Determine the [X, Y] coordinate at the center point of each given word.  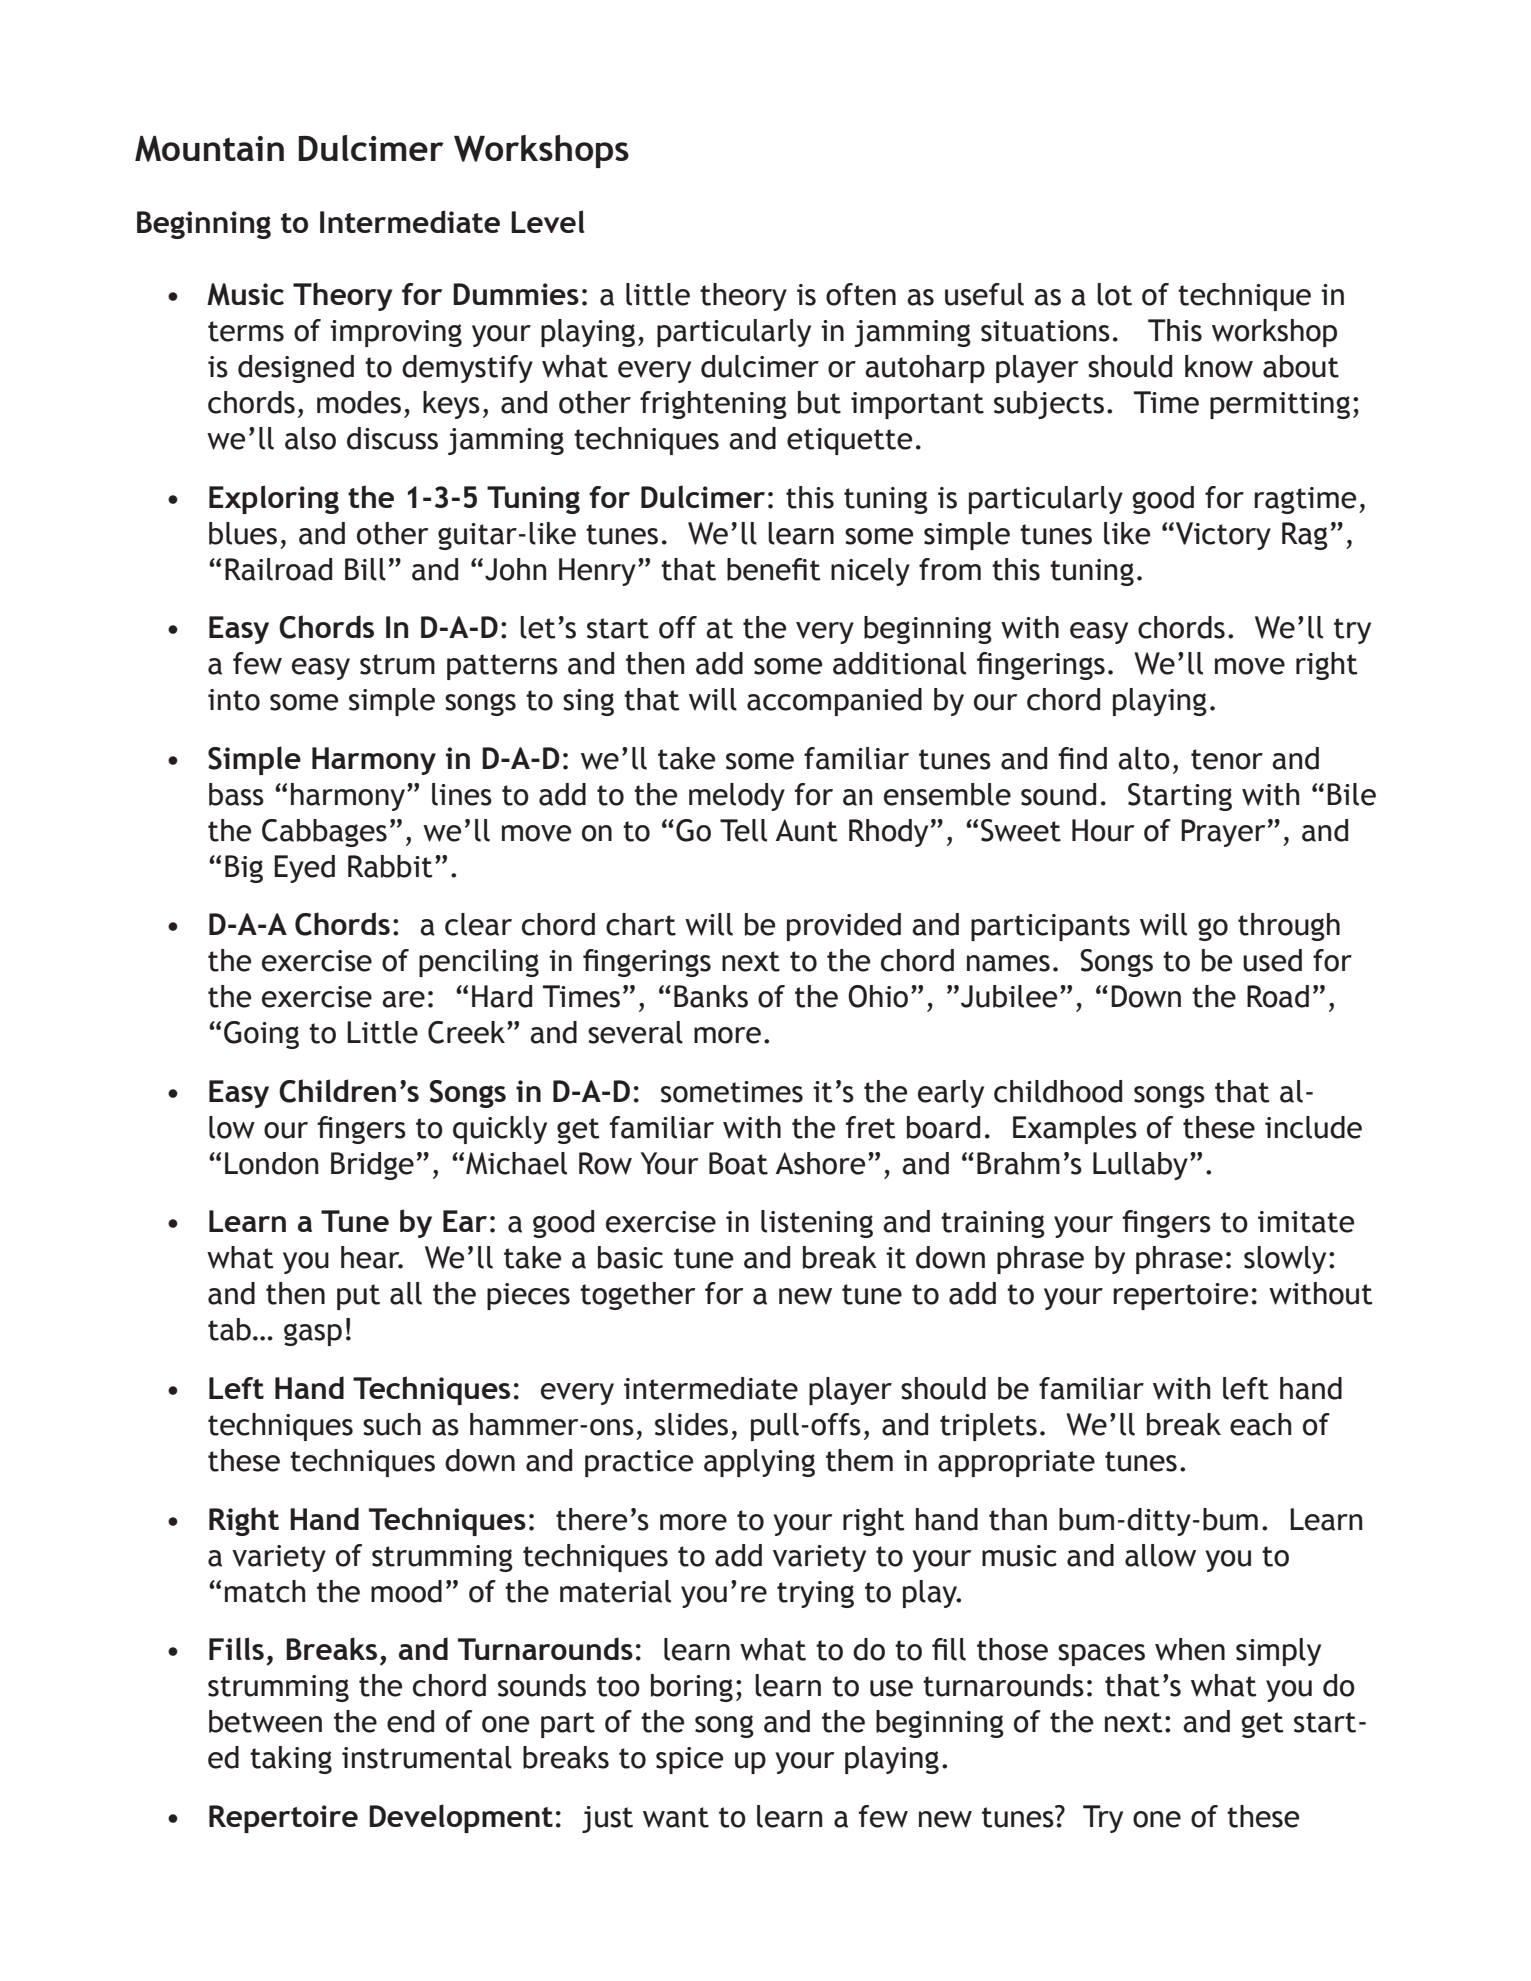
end [410, 1721]
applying [759, 1463]
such [392, 1424]
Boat [738, 1163]
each [1261, 1424]
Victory [1223, 536]
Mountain [209, 149]
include [1313, 1127]
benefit [774, 569]
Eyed [304, 869]
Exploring [274, 499]
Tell [743, 830]
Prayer [1223, 833]
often [861, 294]
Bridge [372, 1166]
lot [1114, 294]
